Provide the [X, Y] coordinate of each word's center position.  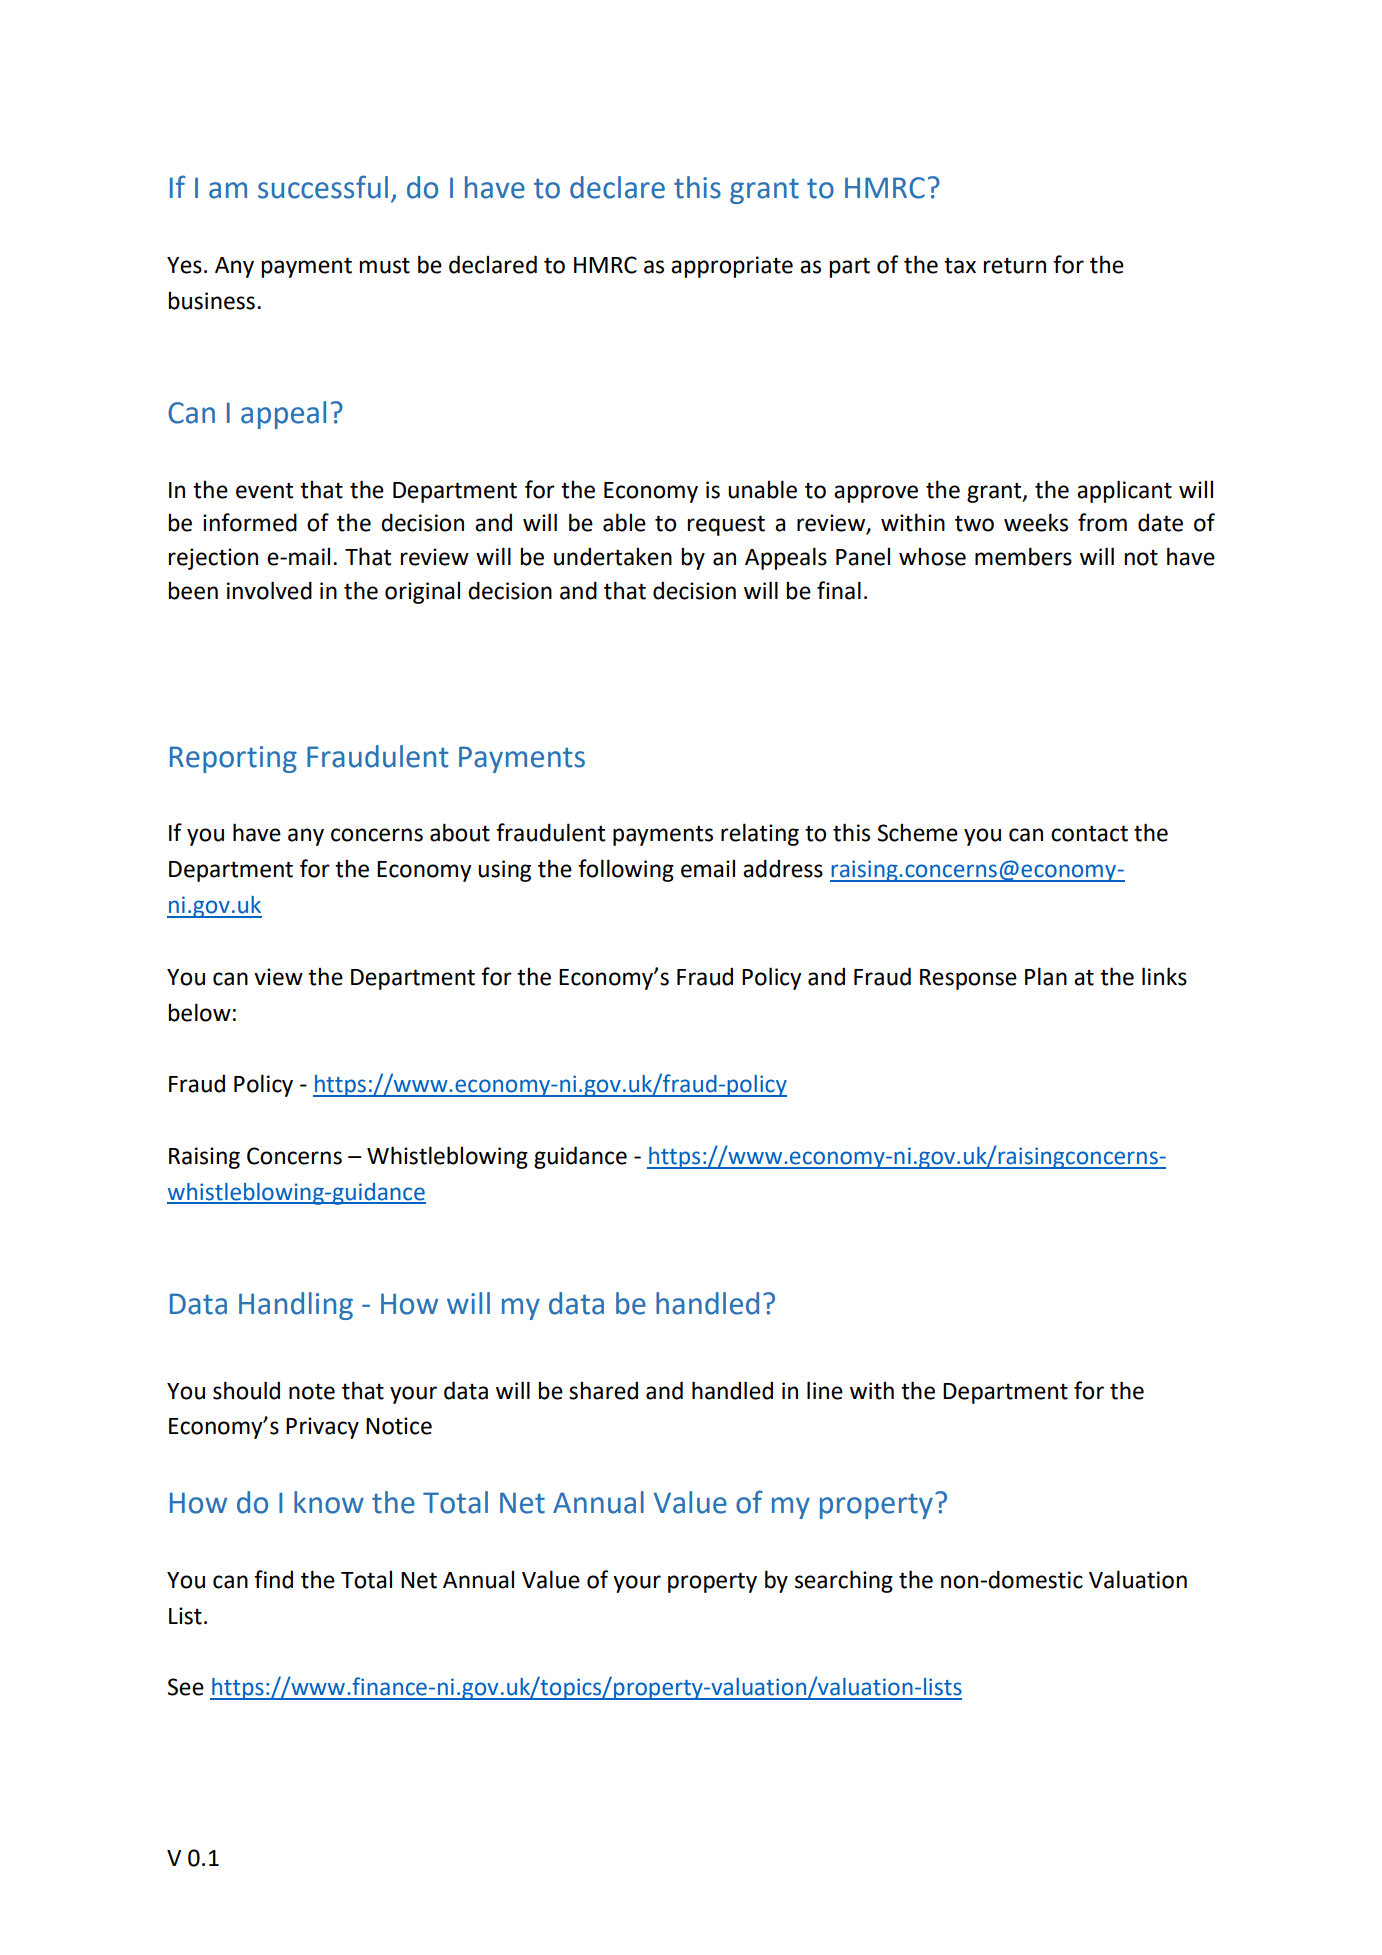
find [273, 1579]
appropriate [732, 267]
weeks [1036, 522]
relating [760, 834]
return [1014, 265]
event [264, 490]
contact [1089, 833]
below [199, 1012]
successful [323, 187]
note [312, 1391]
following [626, 870]
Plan [1046, 976]
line [825, 1390]
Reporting [233, 759]
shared [603, 1390]
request [726, 525]
